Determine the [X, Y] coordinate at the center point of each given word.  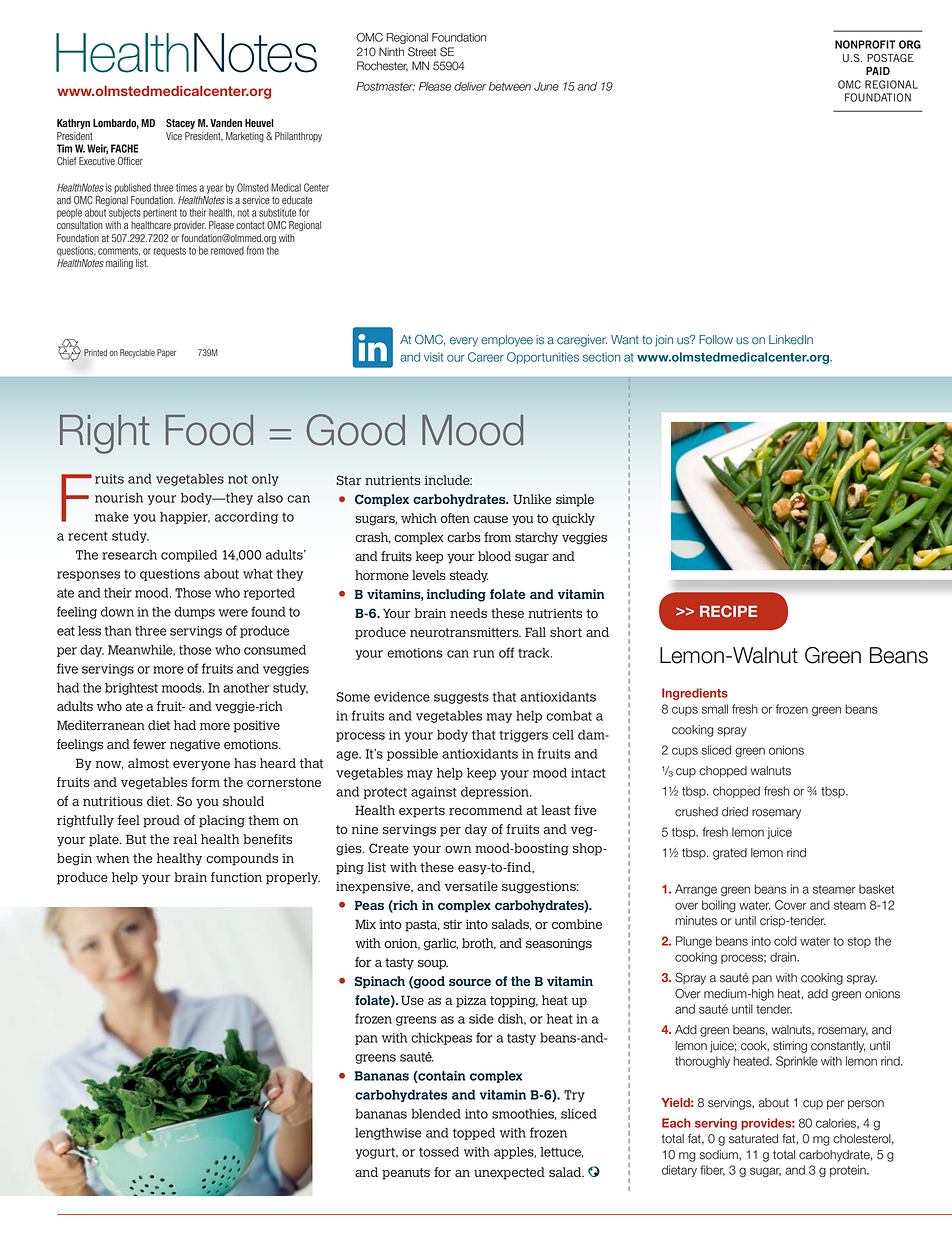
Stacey [180, 124]
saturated [753, 1139]
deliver [470, 86]
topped [474, 1134]
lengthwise [388, 1134]
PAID [878, 71]
